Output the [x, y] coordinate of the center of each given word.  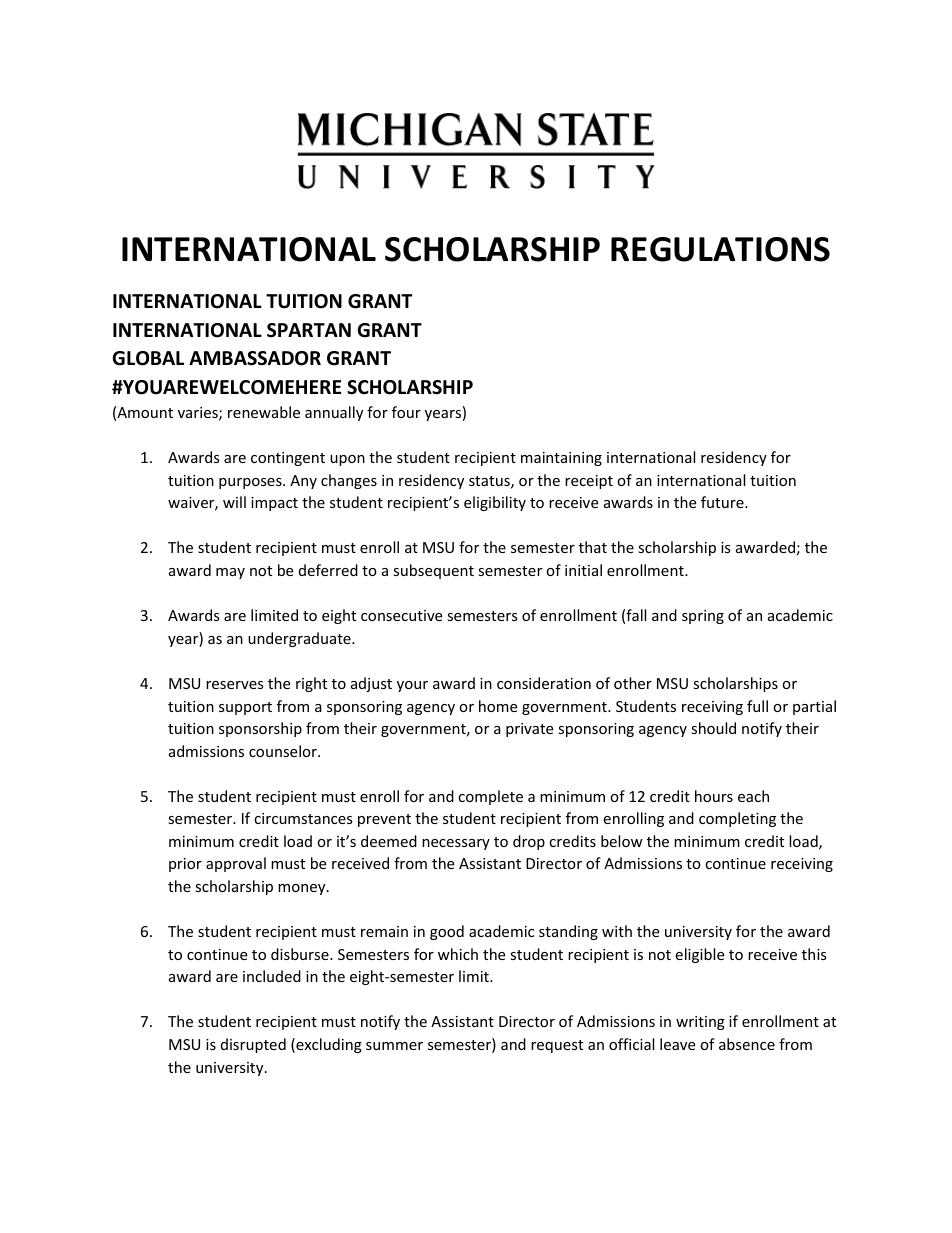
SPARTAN [309, 330]
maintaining [561, 459]
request [557, 1046]
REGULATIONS [720, 249]
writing [700, 1023]
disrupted [253, 1045]
